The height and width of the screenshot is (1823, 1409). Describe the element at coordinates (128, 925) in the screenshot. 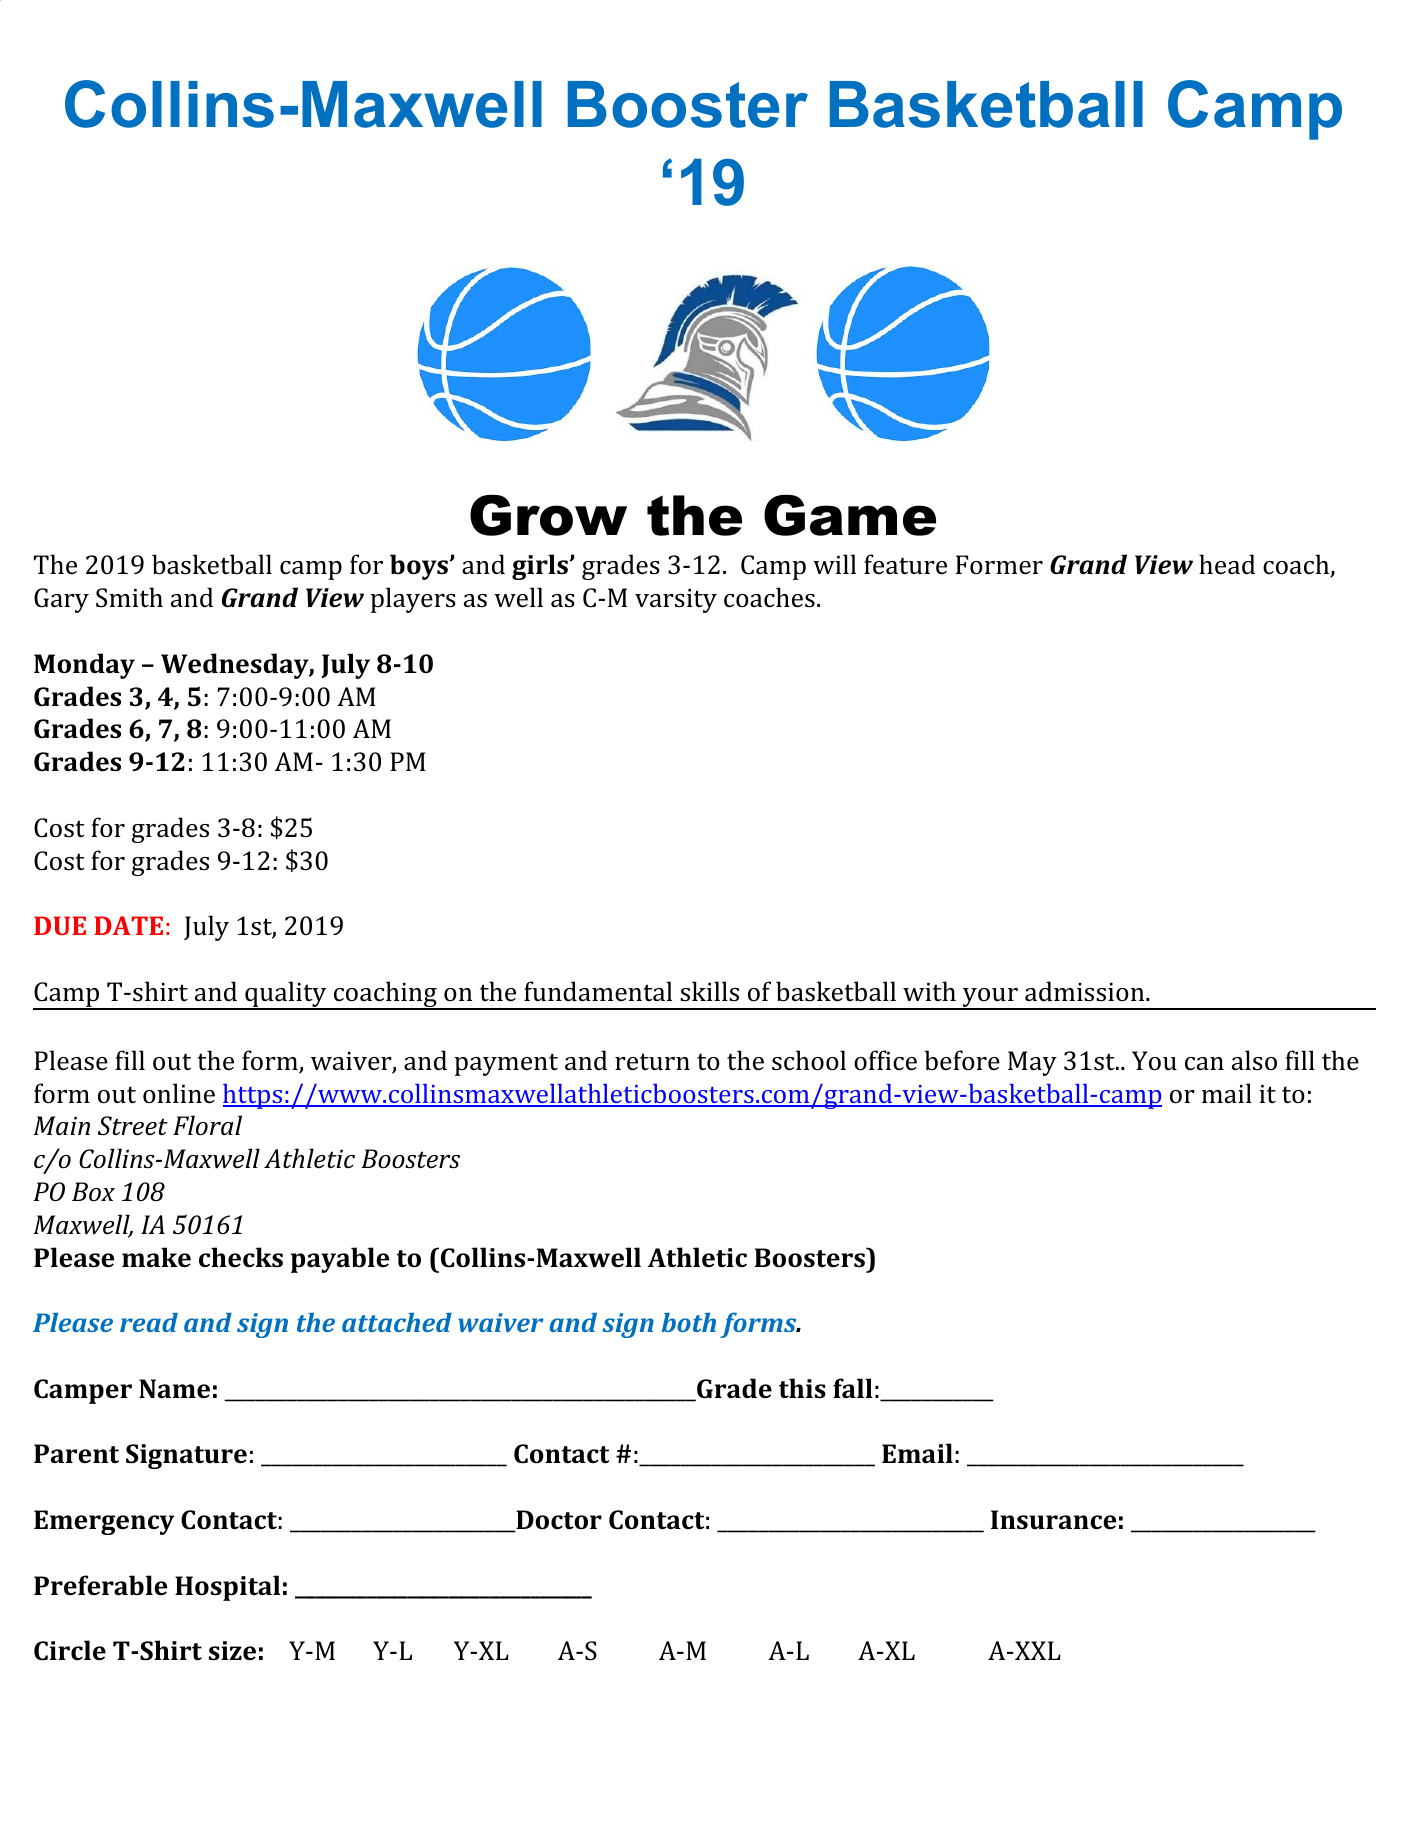

I see `DATE` at that location.
